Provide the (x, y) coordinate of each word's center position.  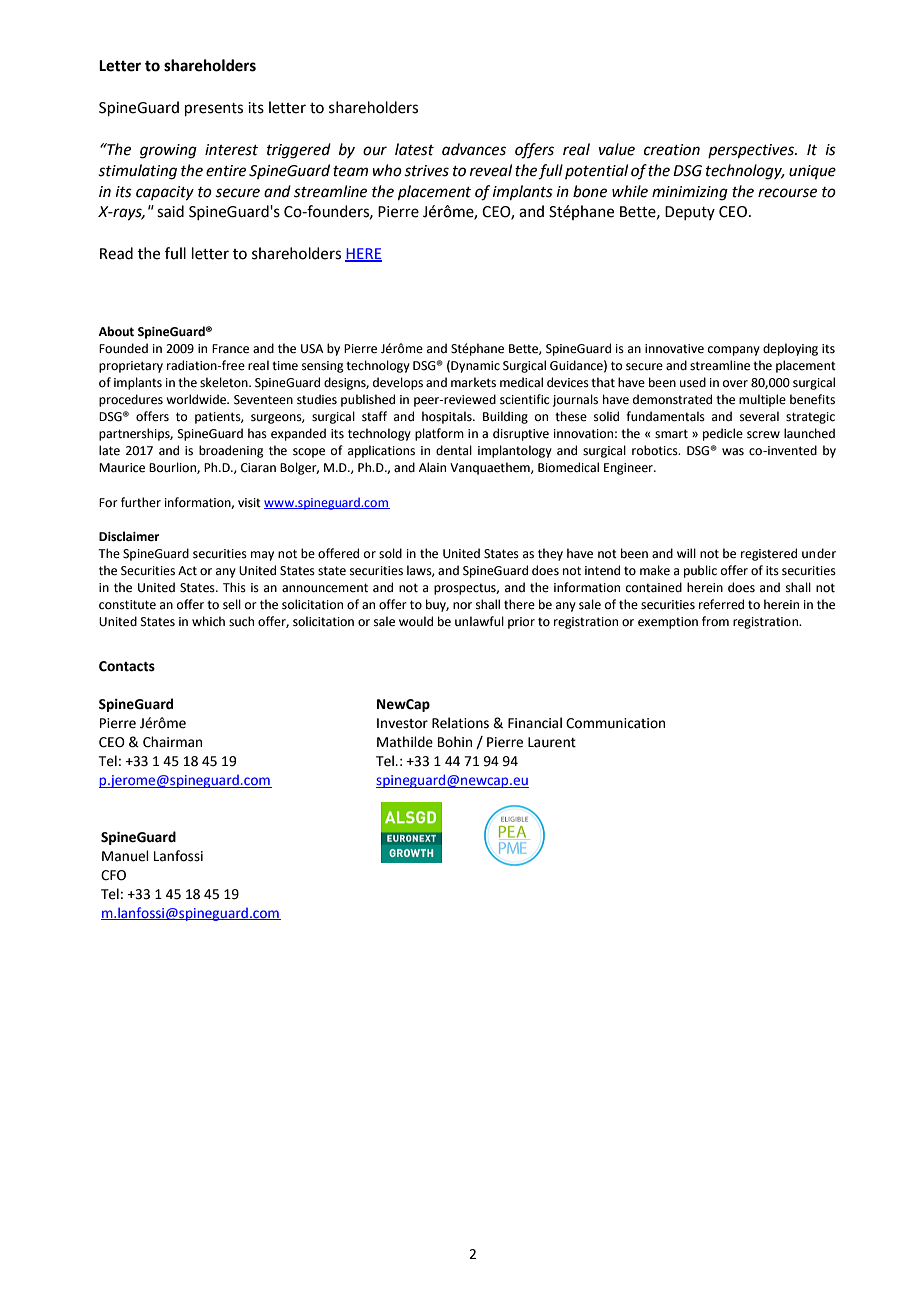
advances (474, 149)
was (733, 452)
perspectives (752, 151)
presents (214, 109)
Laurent (552, 742)
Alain (432, 467)
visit (249, 503)
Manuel (125, 856)
